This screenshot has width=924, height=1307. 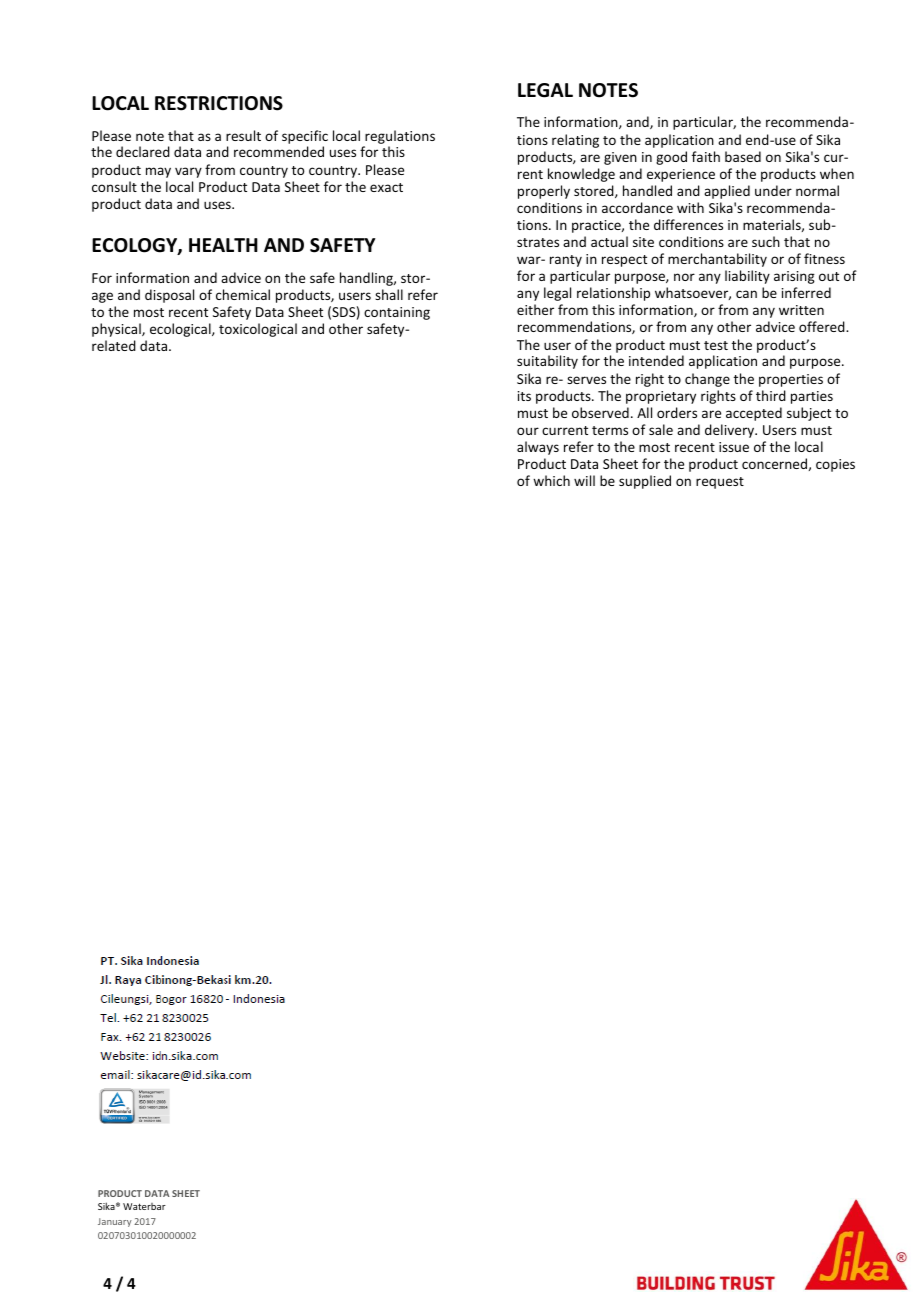 What do you see at coordinates (551, 480) in the screenshot?
I see `which` at bounding box center [551, 480].
